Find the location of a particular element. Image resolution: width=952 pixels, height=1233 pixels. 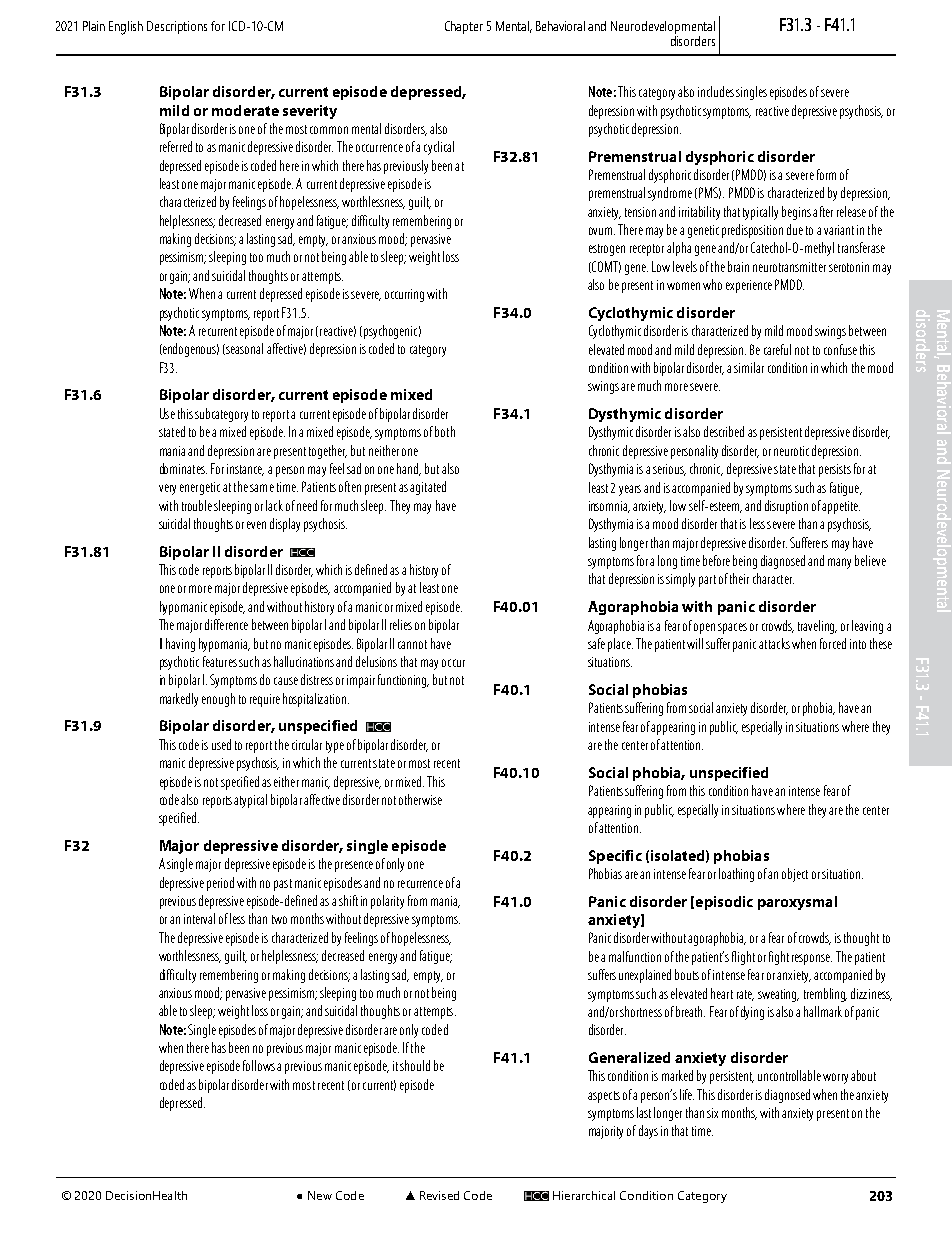

traveling is located at coordinates (817, 627).
